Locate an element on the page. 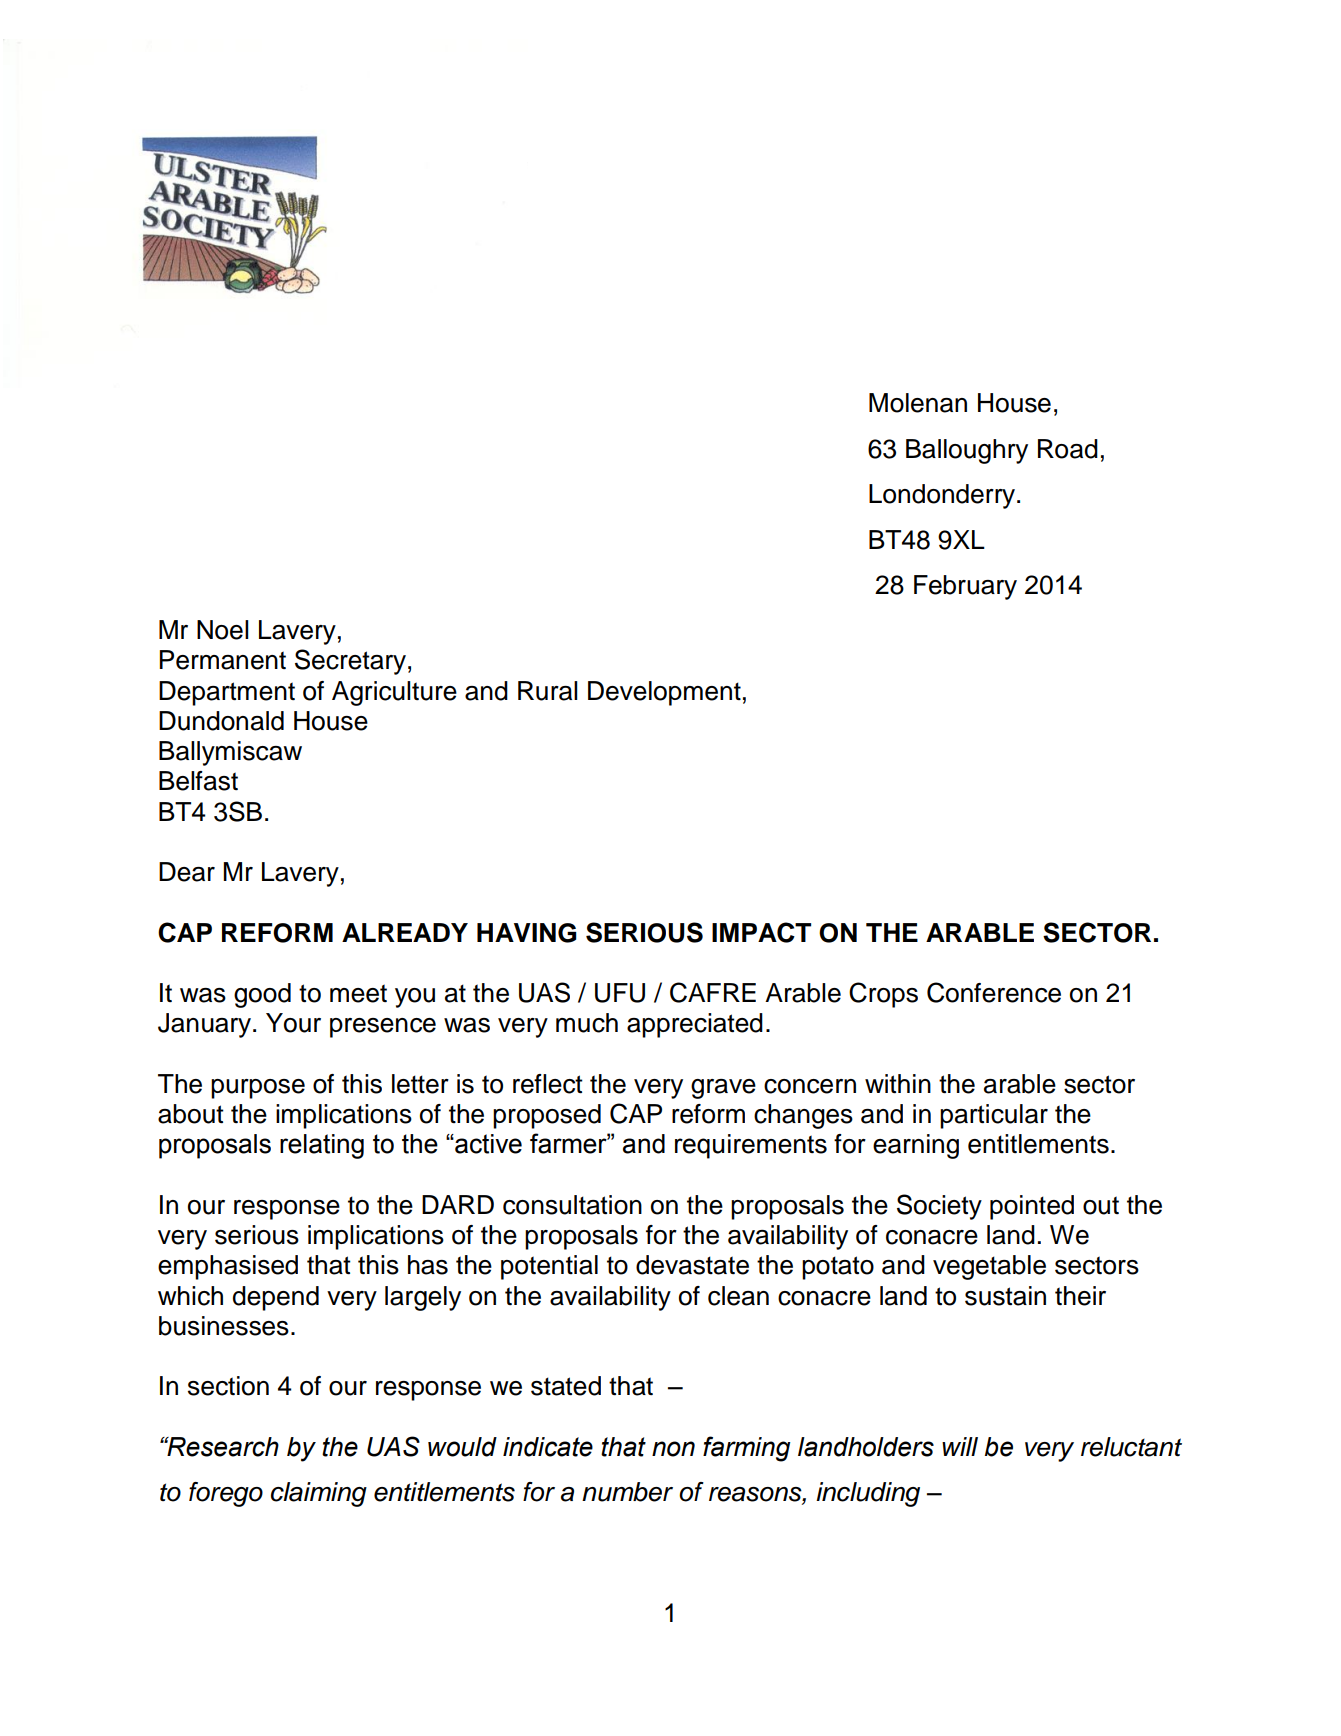 The height and width of the image is (1736, 1341). non is located at coordinates (673, 1449).
